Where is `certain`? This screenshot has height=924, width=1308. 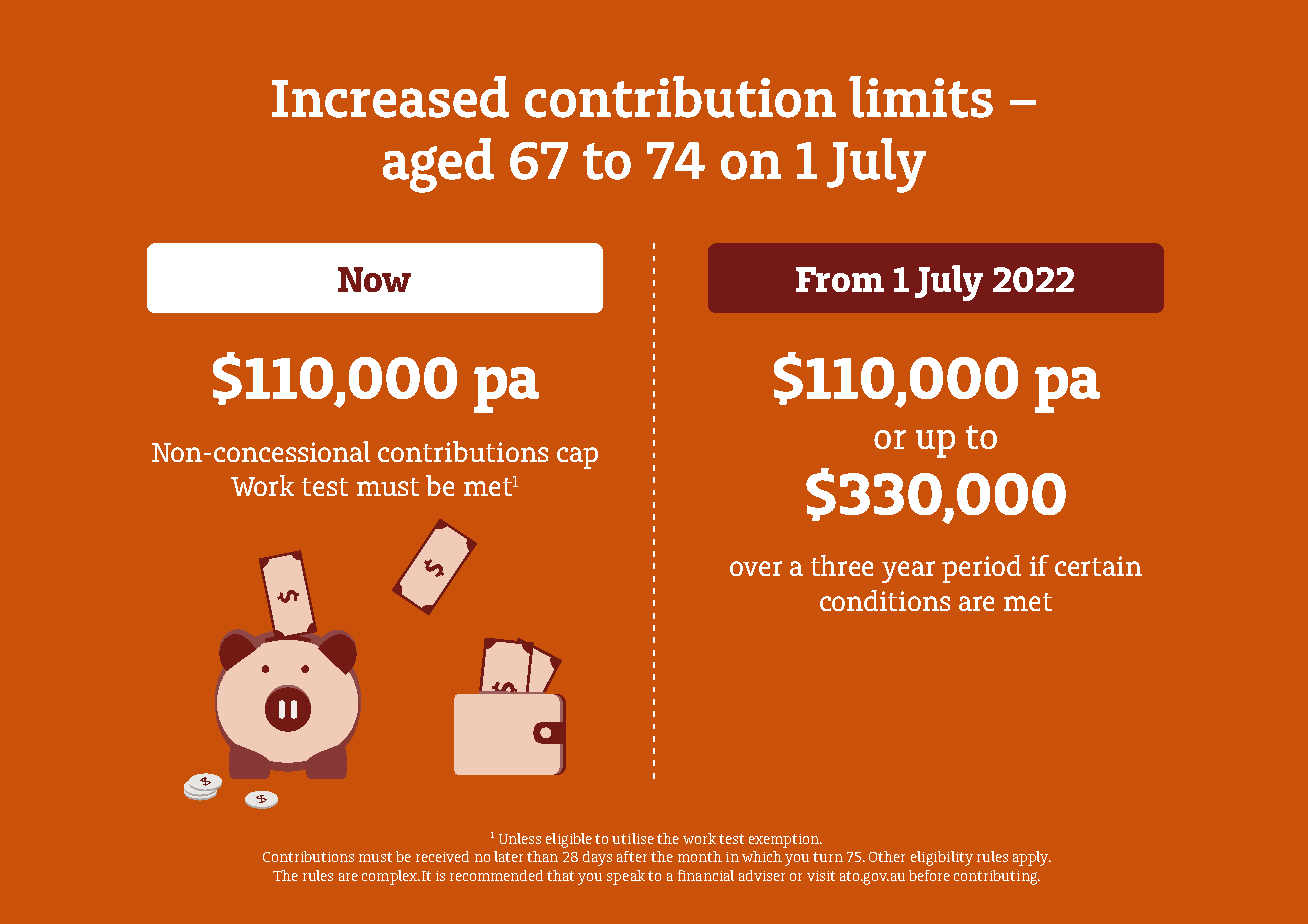 certain is located at coordinates (1098, 566).
